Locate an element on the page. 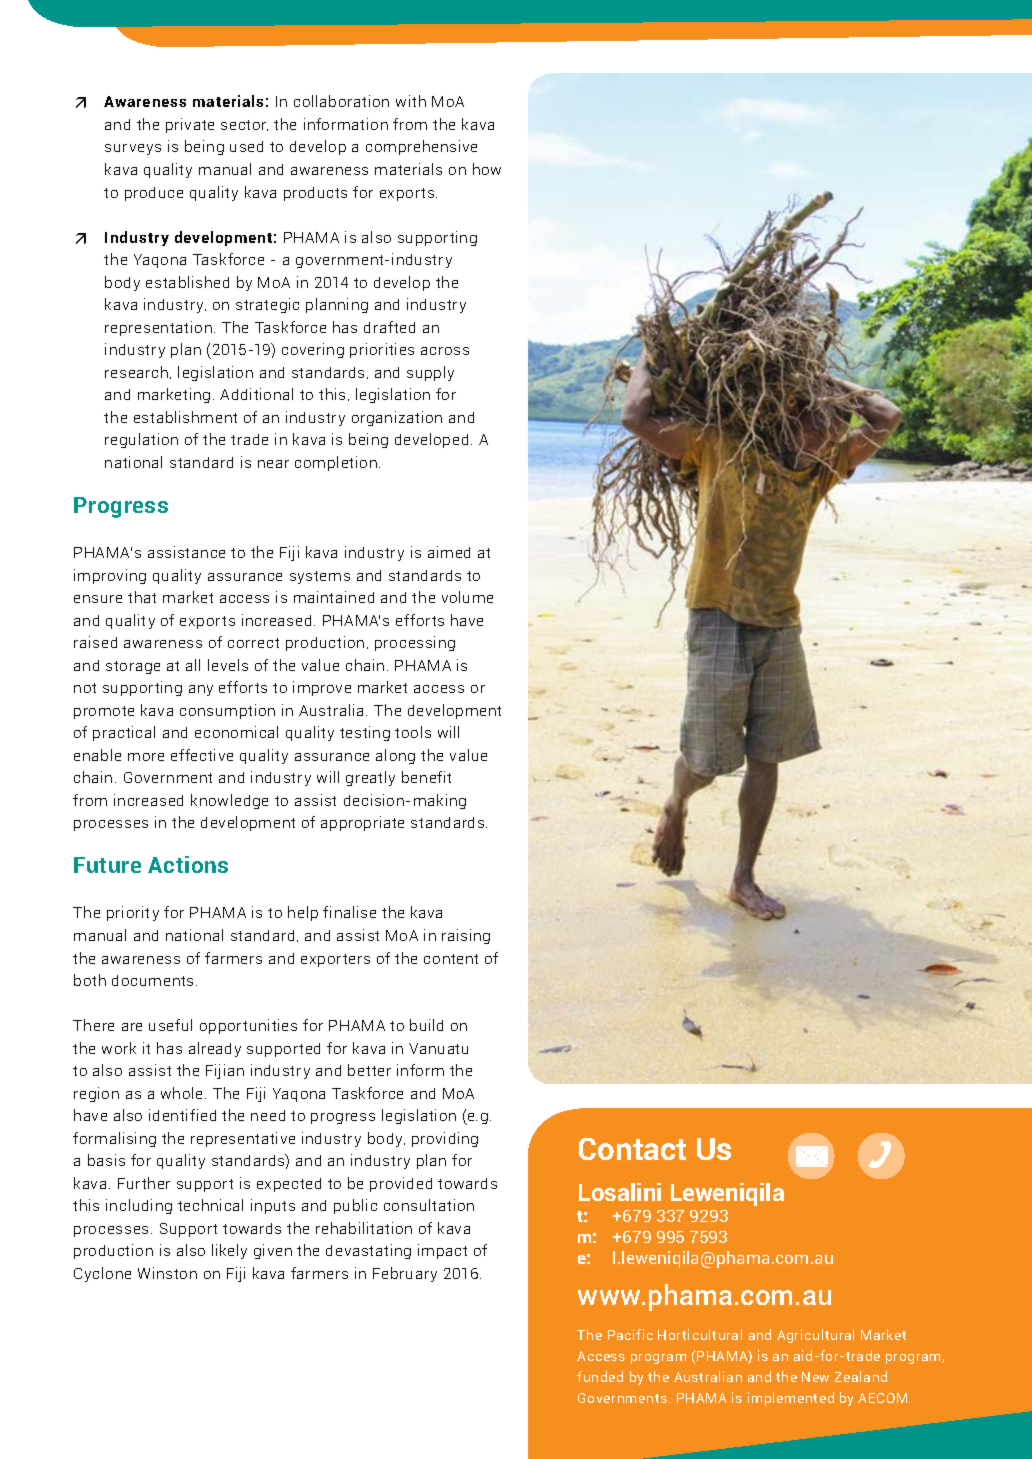 This image has width=1032, height=1459. Vanuatu is located at coordinates (438, 1048).
